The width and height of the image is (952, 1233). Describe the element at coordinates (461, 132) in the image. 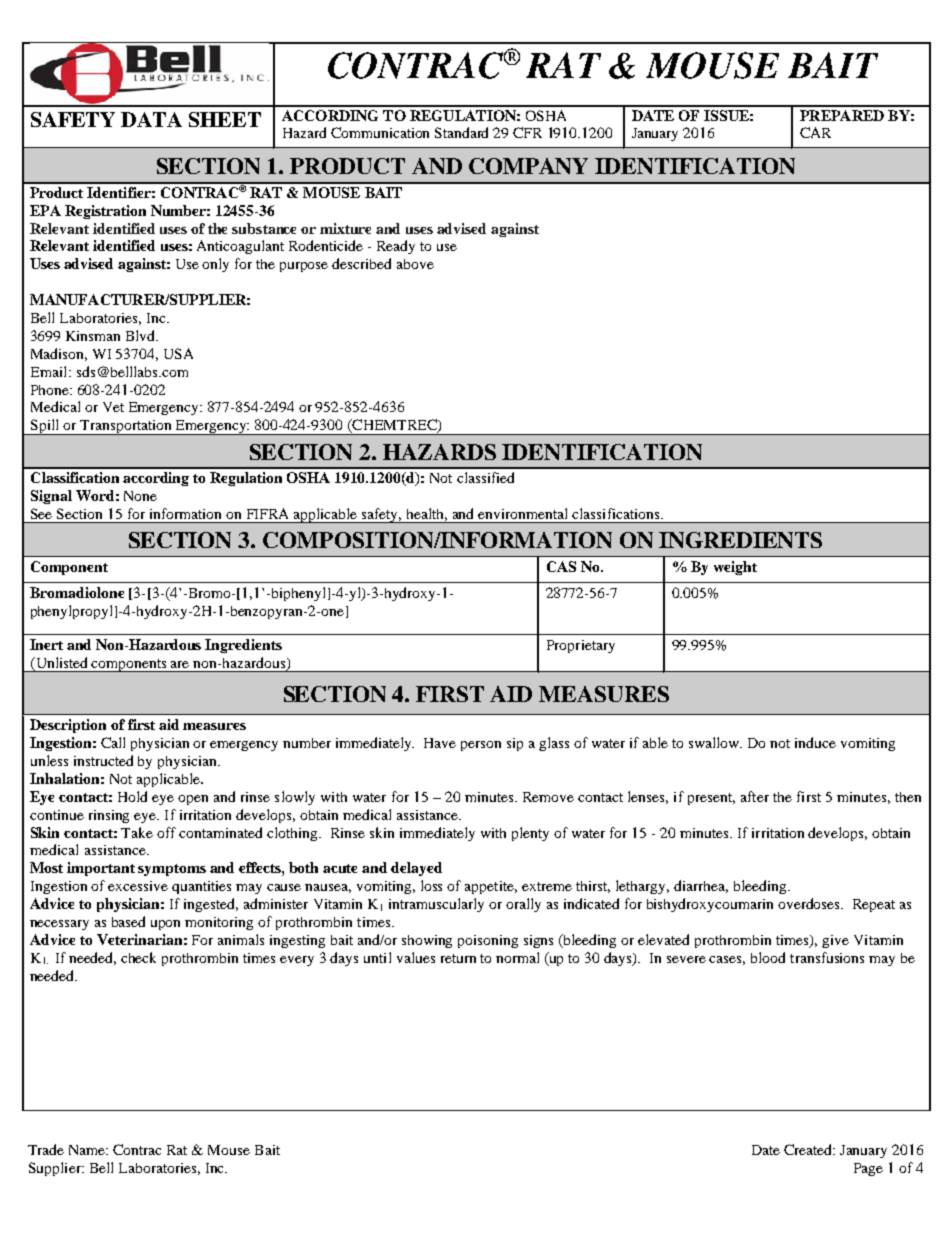

I see `Standard` at that location.
